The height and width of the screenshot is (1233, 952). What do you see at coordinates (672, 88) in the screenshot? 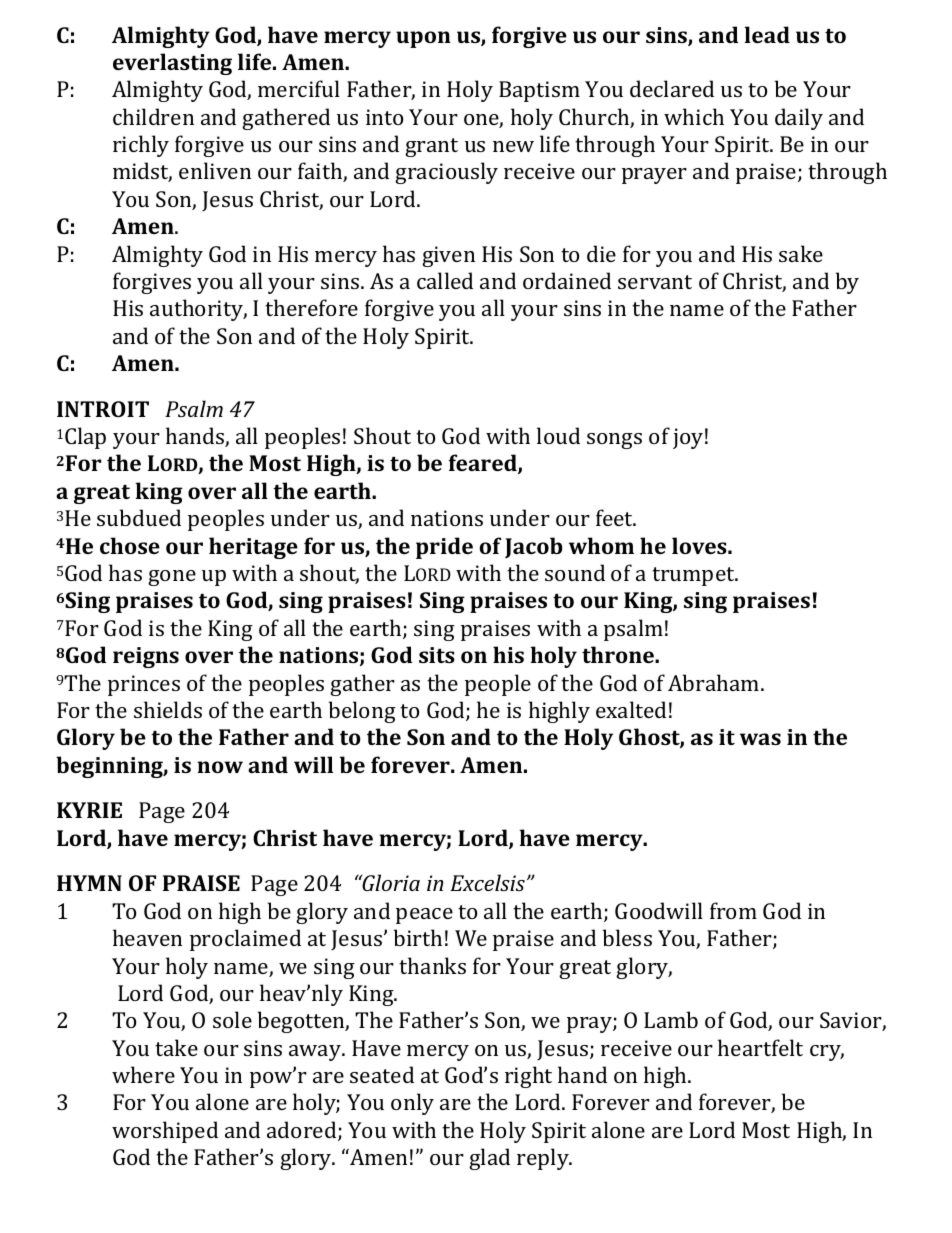
I see `declared` at bounding box center [672, 88].
